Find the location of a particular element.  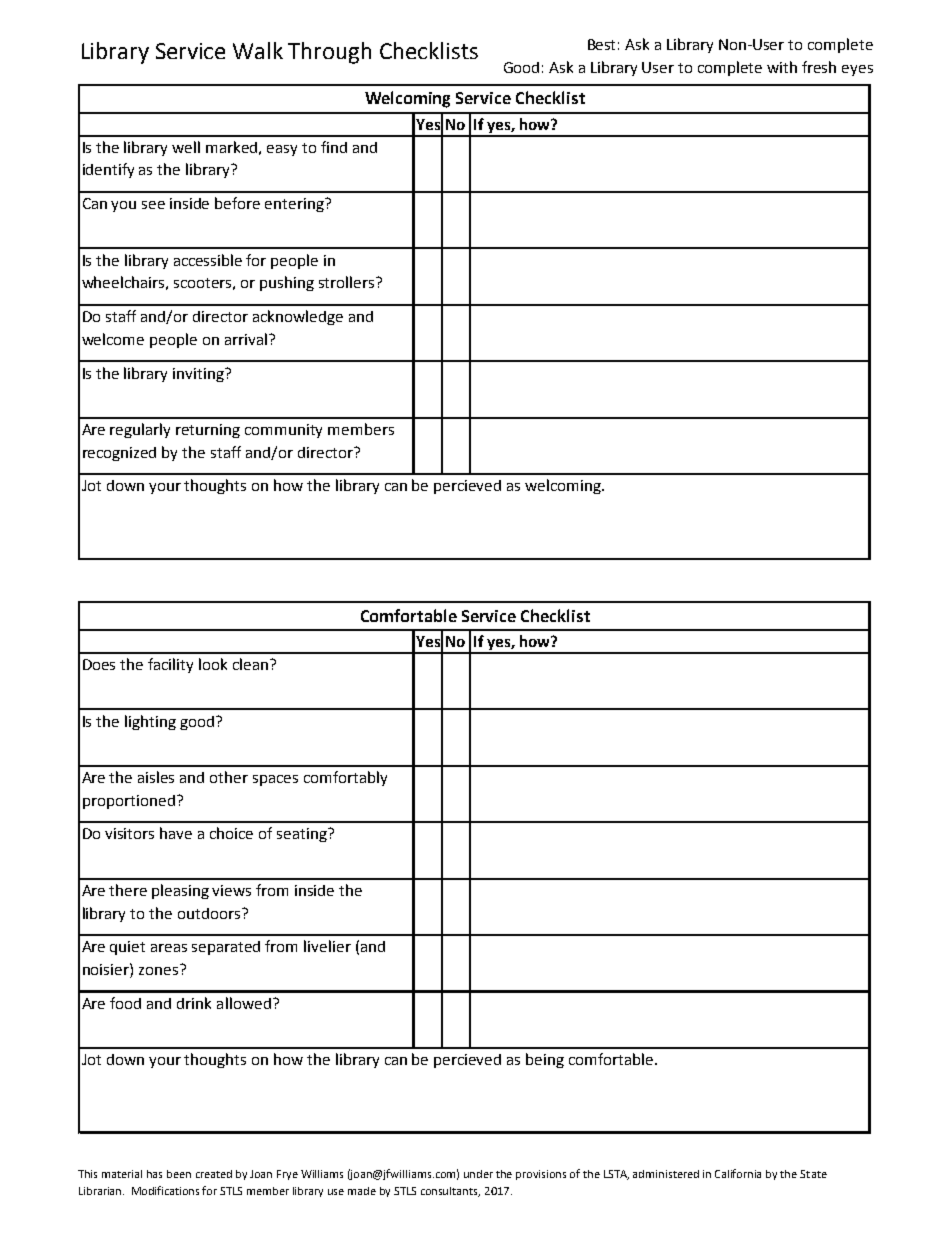

being is located at coordinates (545, 1060).
